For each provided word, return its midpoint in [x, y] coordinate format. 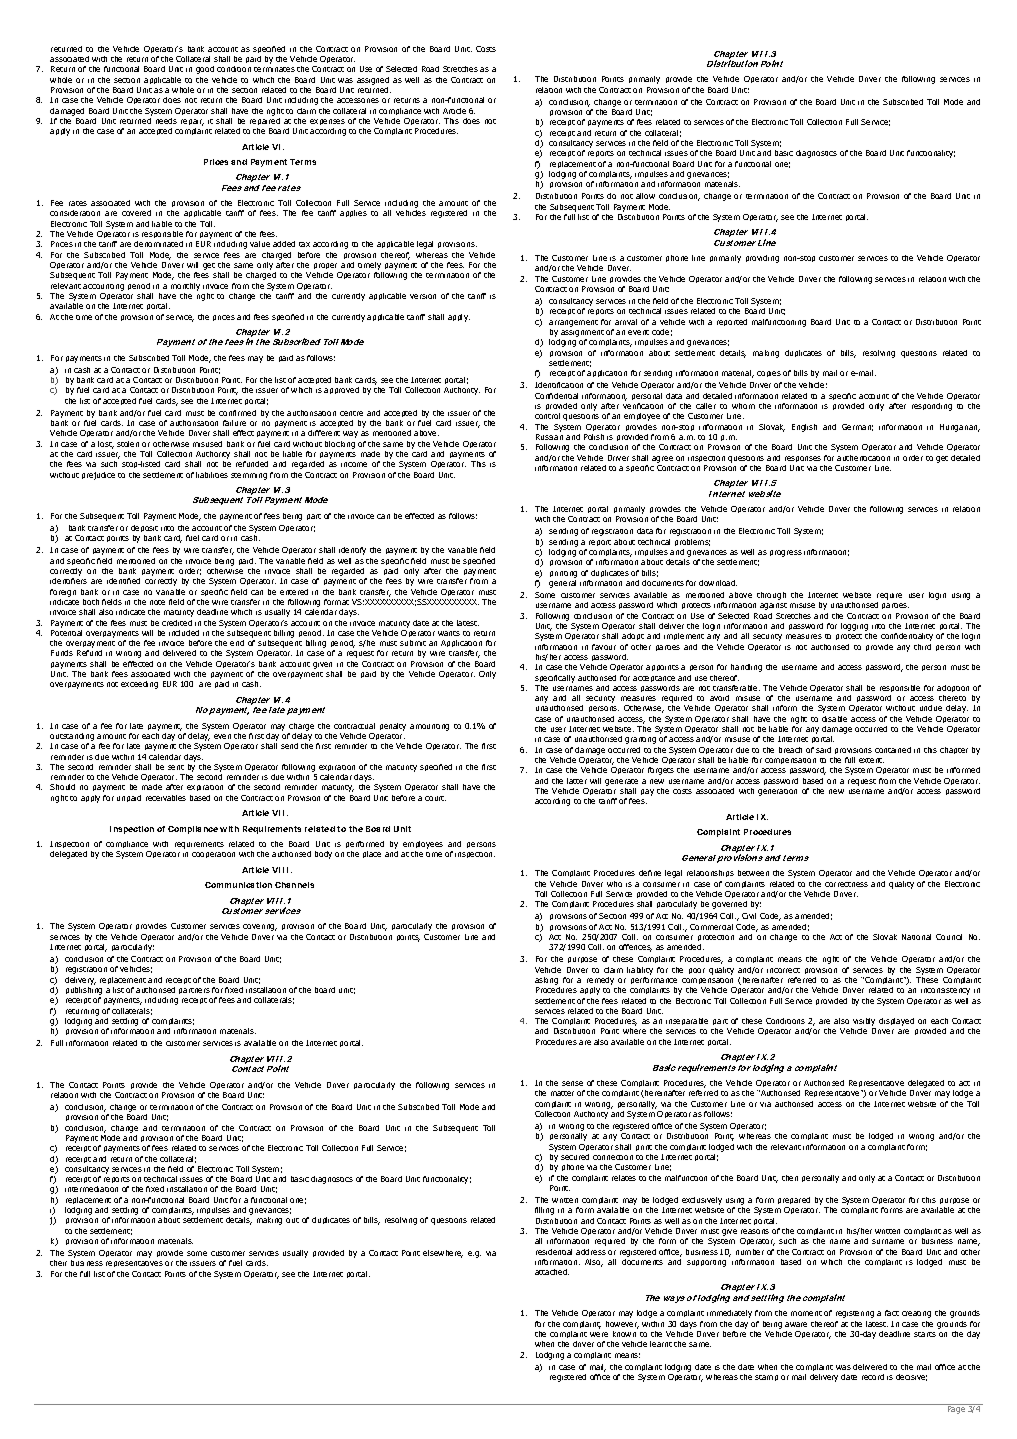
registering [855, 1314]
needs [166, 121]
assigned [373, 81]
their [58, 1263]
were [599, 1334]
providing [762, 259]
